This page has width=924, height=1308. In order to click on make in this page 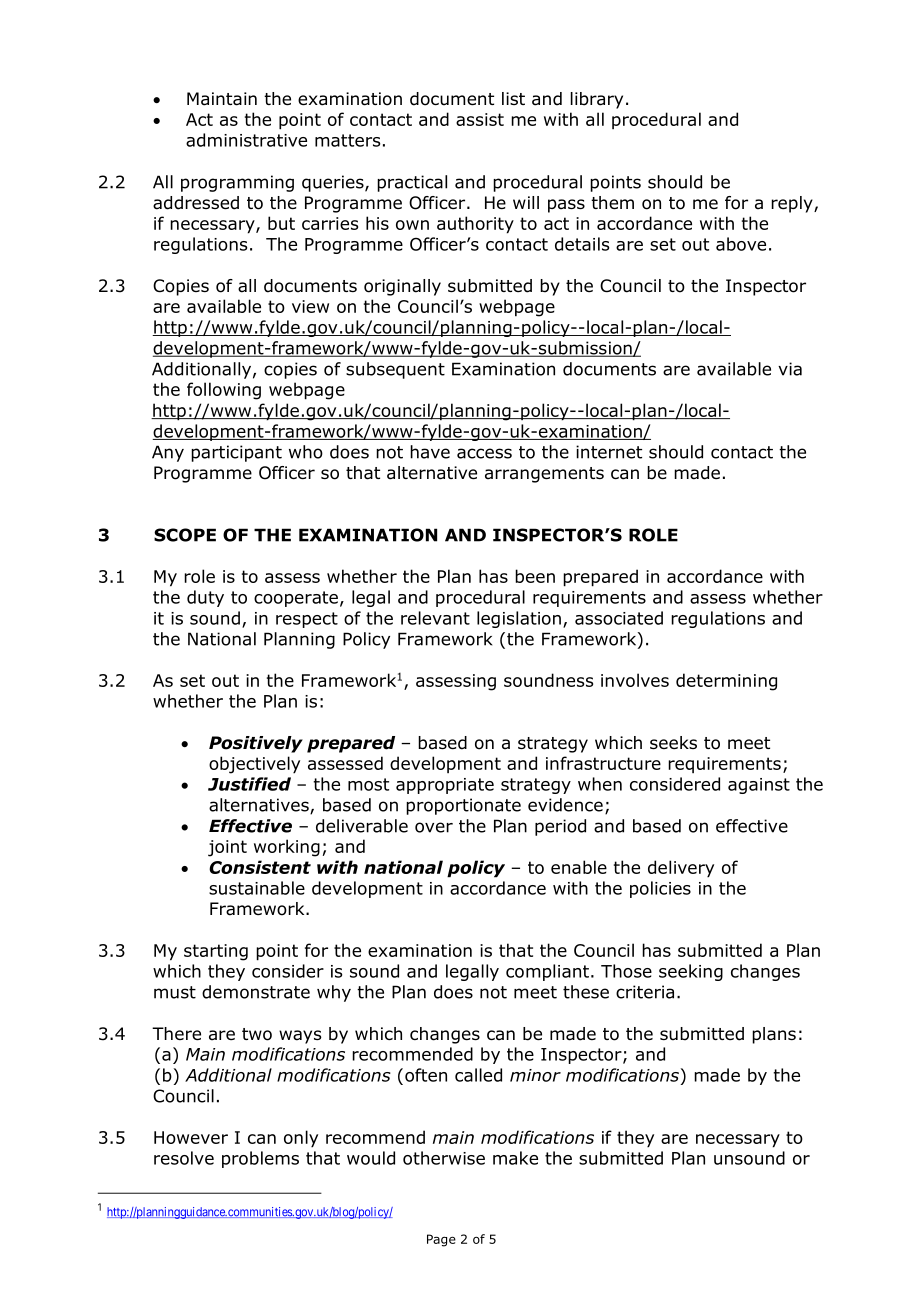, I will do `click(515, 1158)`.
